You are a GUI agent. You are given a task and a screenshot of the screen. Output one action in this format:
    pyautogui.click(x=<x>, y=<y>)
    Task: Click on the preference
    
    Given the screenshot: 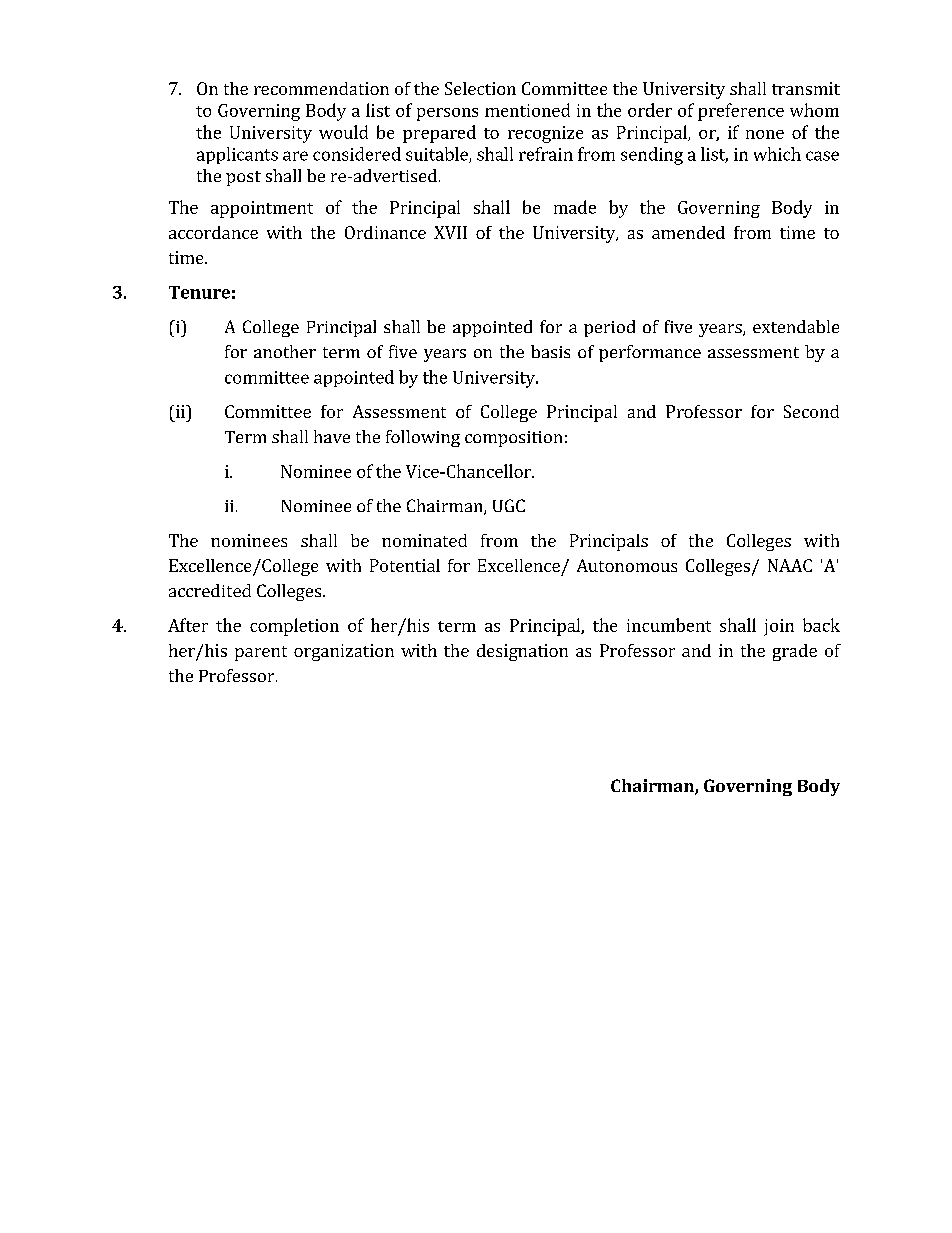 What is the action you would take?
    pyautogui.click(x=741, y=112)
